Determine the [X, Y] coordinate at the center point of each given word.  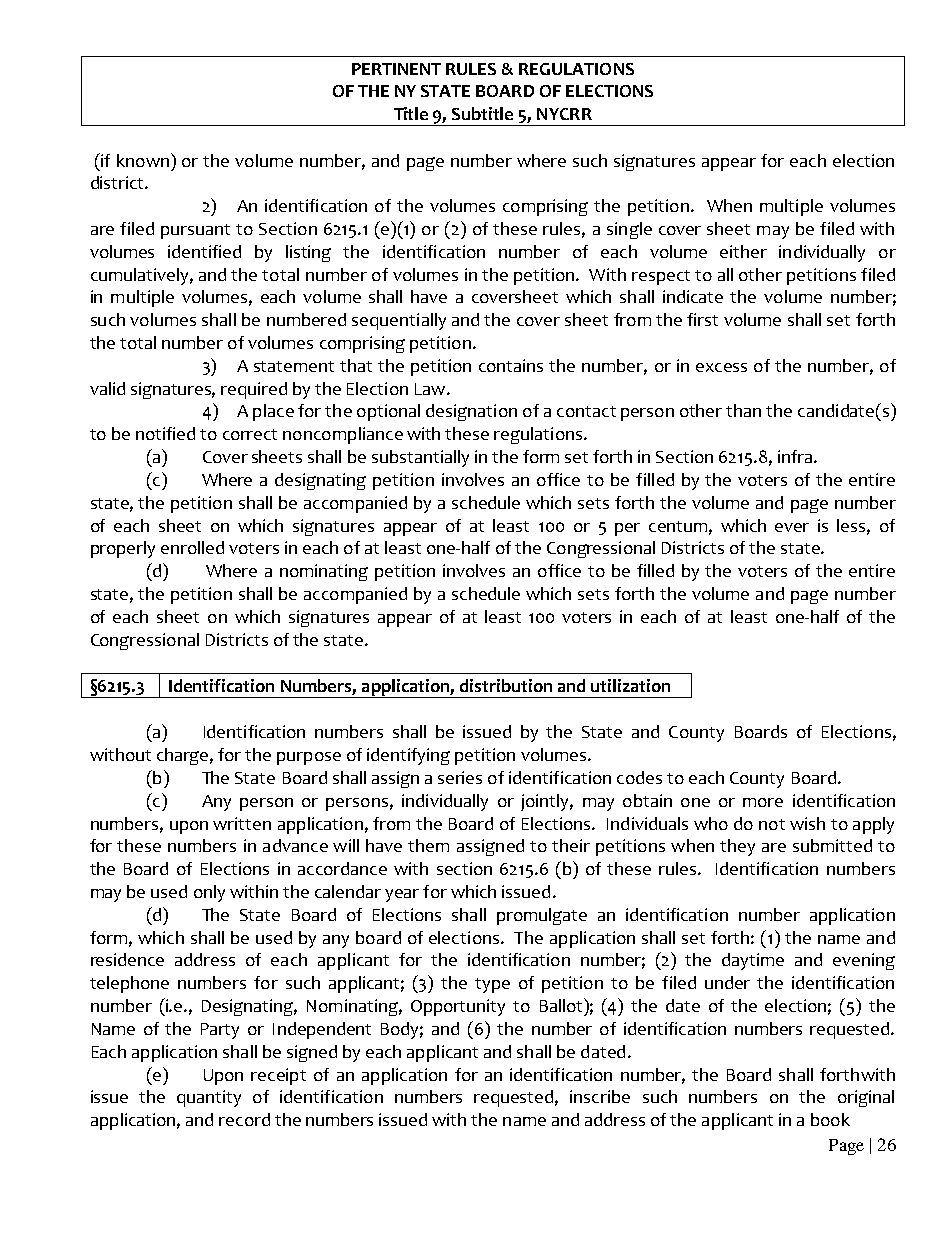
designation [471, 412]
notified [165, 433]
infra [796, 456]
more [763, 802]
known [143, 160]
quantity [209, 1098]
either [743, 251]
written [242, 823]
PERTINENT [396, 69]
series [460, 777]
